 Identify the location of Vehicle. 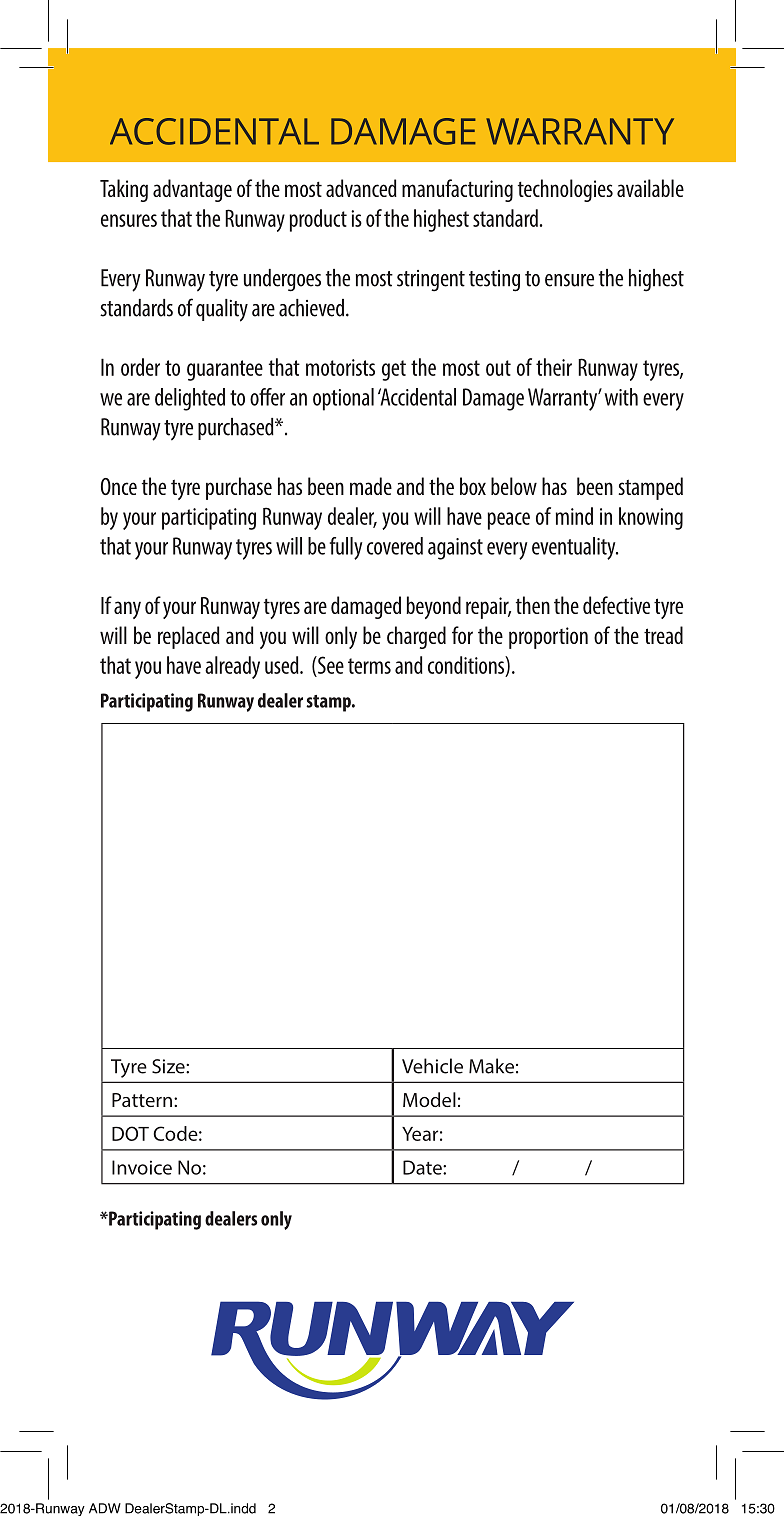
(432, 1066).
